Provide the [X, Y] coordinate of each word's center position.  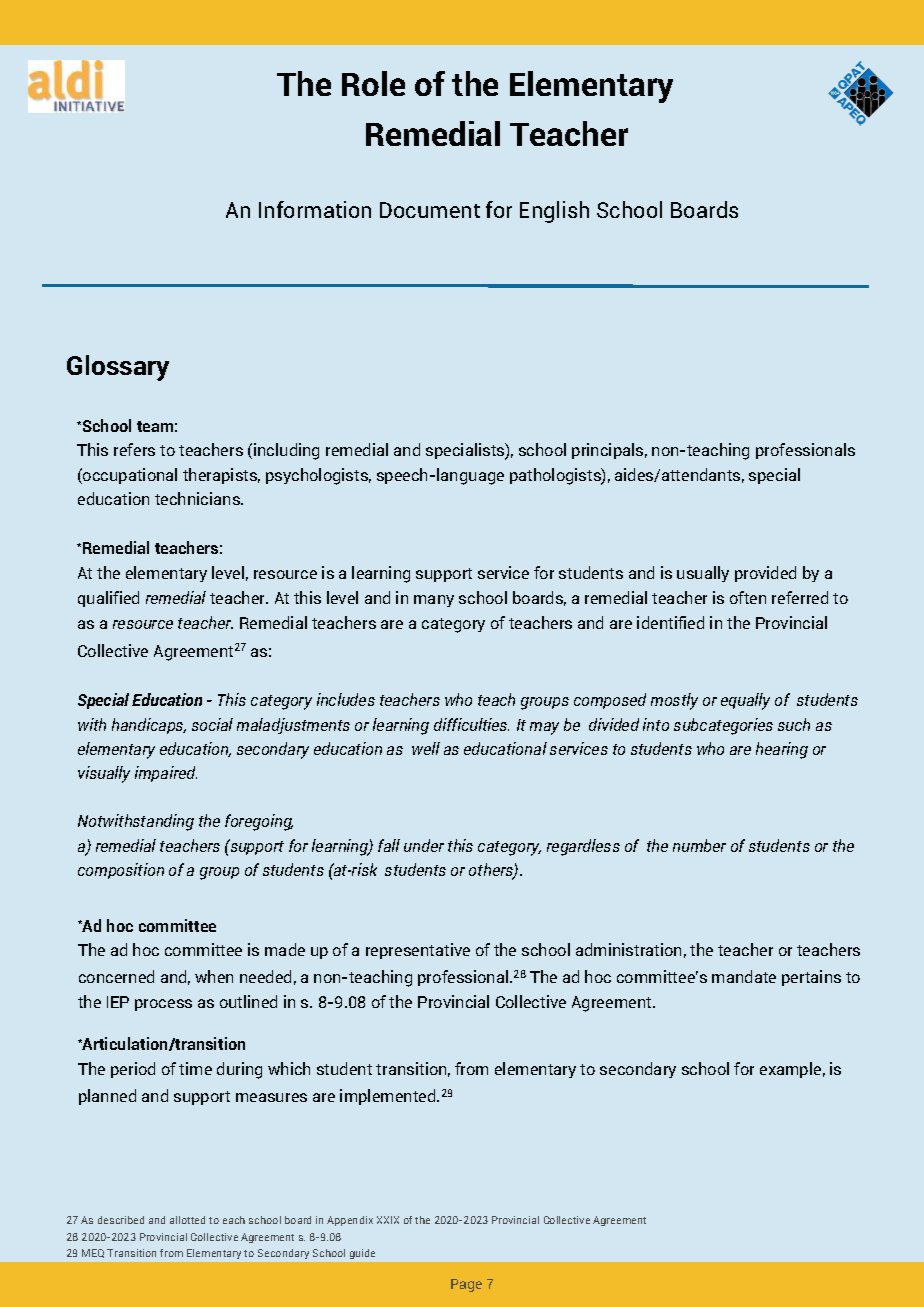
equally [745, 701]
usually [703, 574]
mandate [744, 976]
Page [466, 1285]
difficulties [471, 724]
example [790, 1070]
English [554, 212]
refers [134, 449]
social [212, 724]
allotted [187, 1220]
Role [373, 83]
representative [418, 951]
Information [315, 209]
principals [607, 451]
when [214, 976]
